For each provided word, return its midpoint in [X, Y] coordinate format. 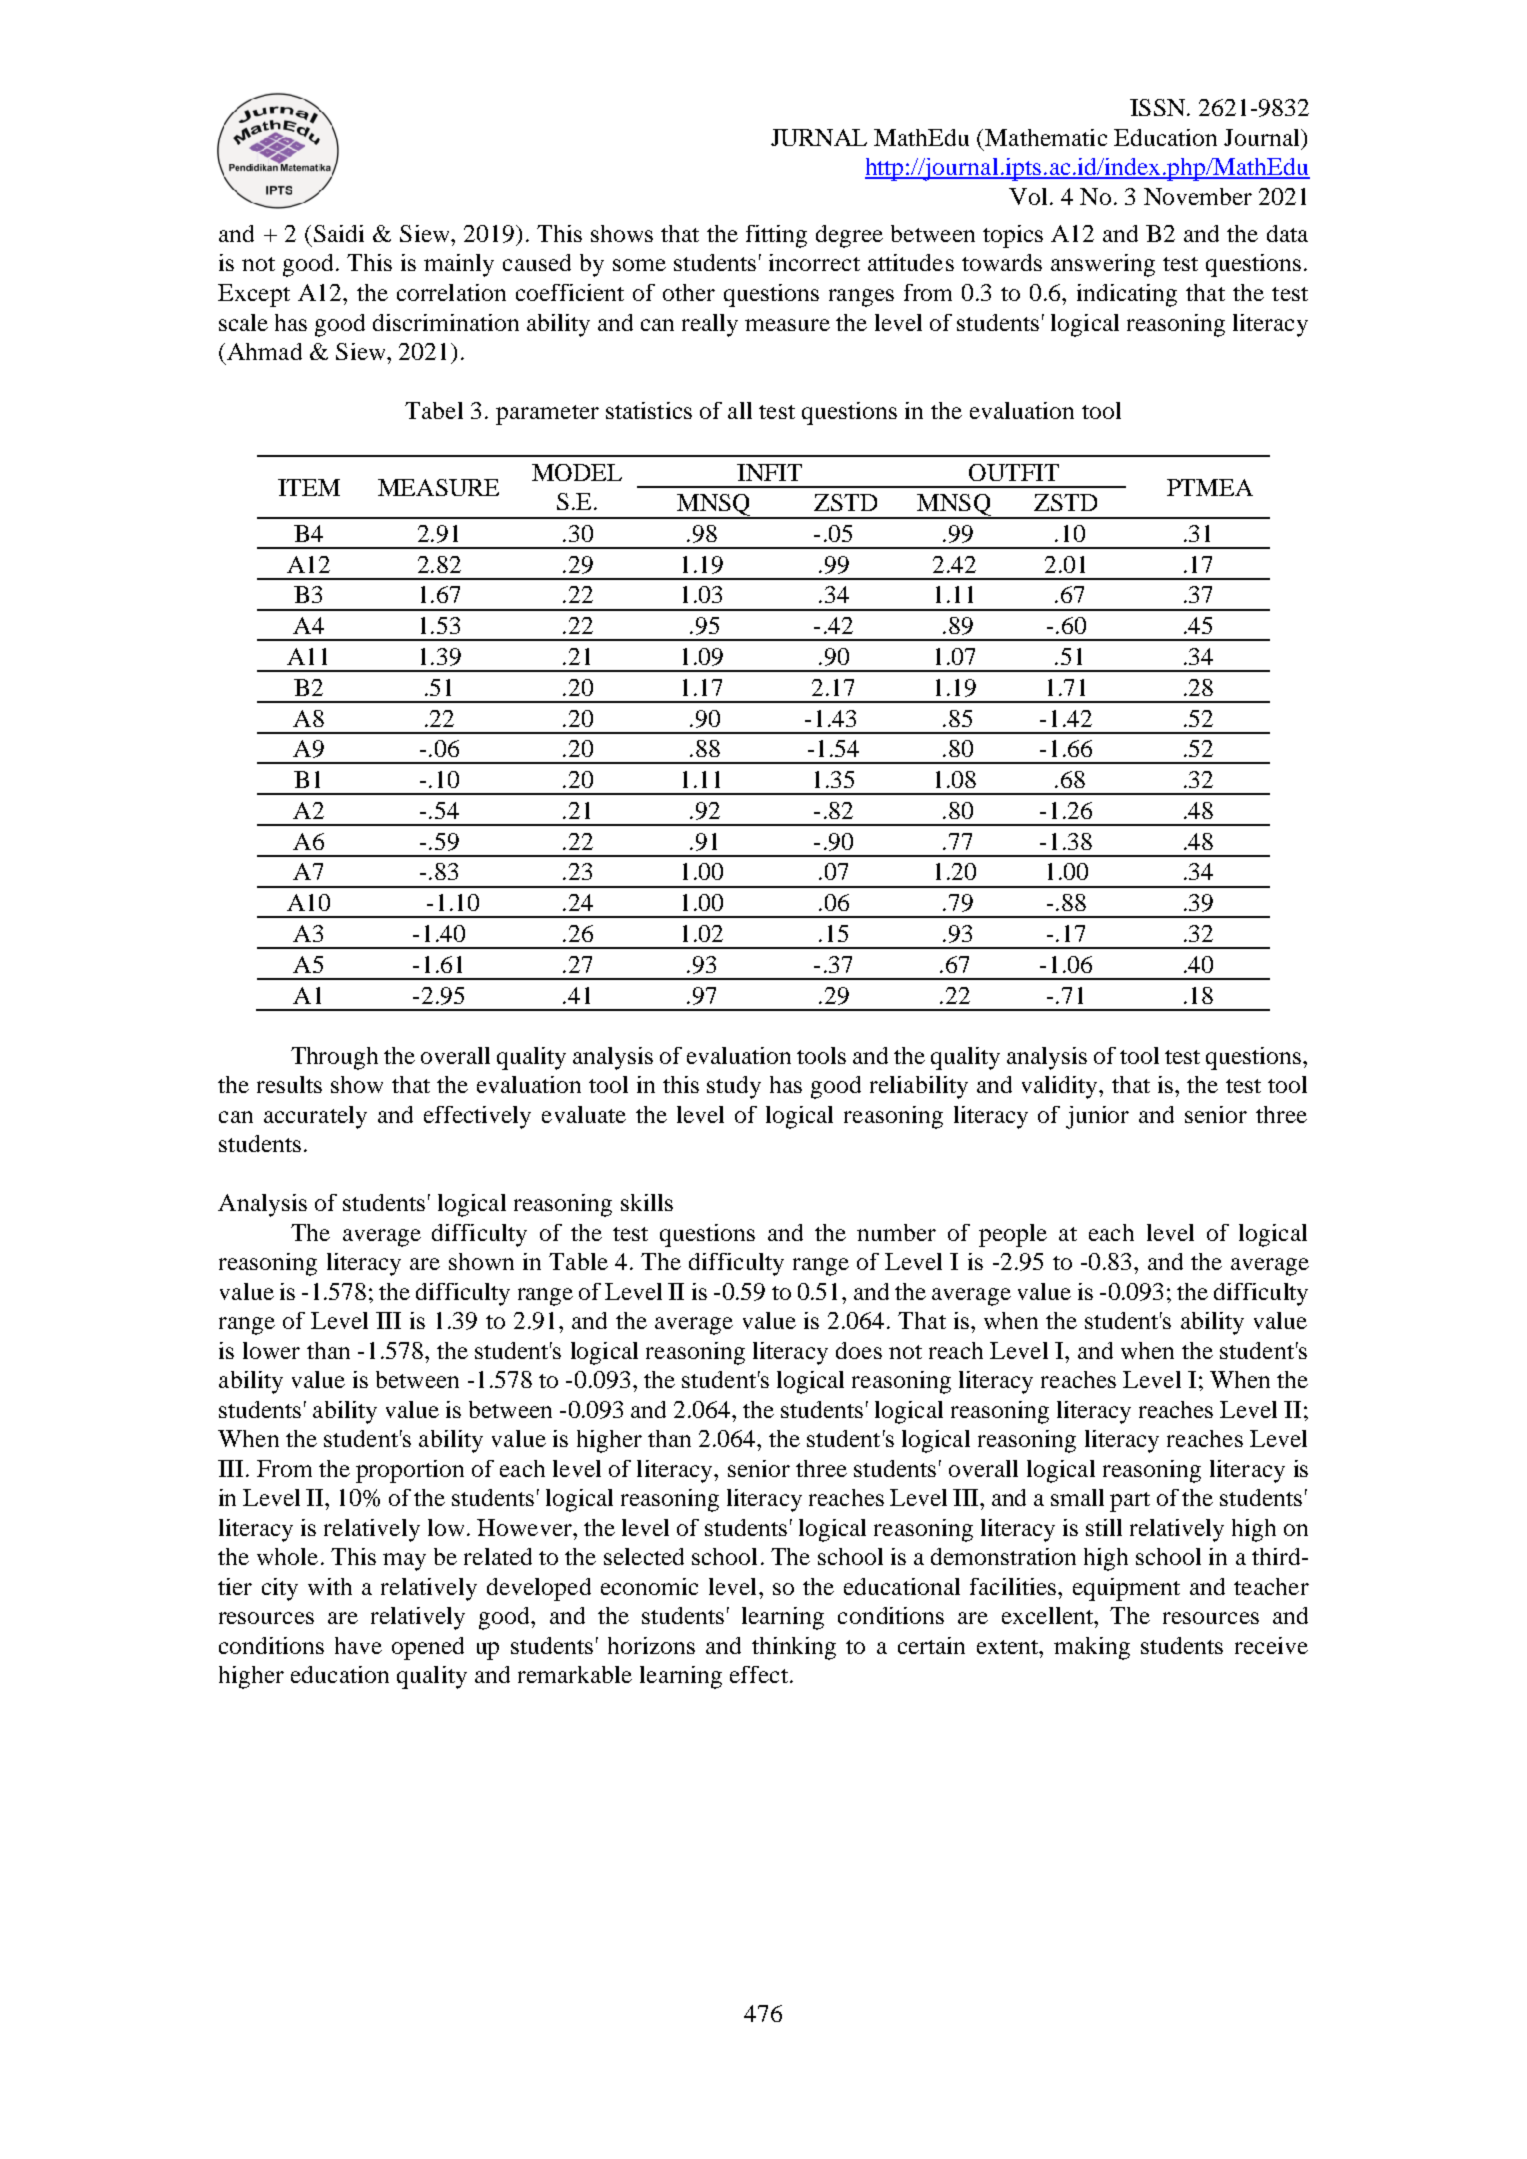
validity [1061, 1087]
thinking [794, 1648]
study [734, 1087]
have [358, 1645]
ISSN [1157, 107]
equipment [1126, 1589]
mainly [459, 265]
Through [334, 1058]
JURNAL [819, 137]
